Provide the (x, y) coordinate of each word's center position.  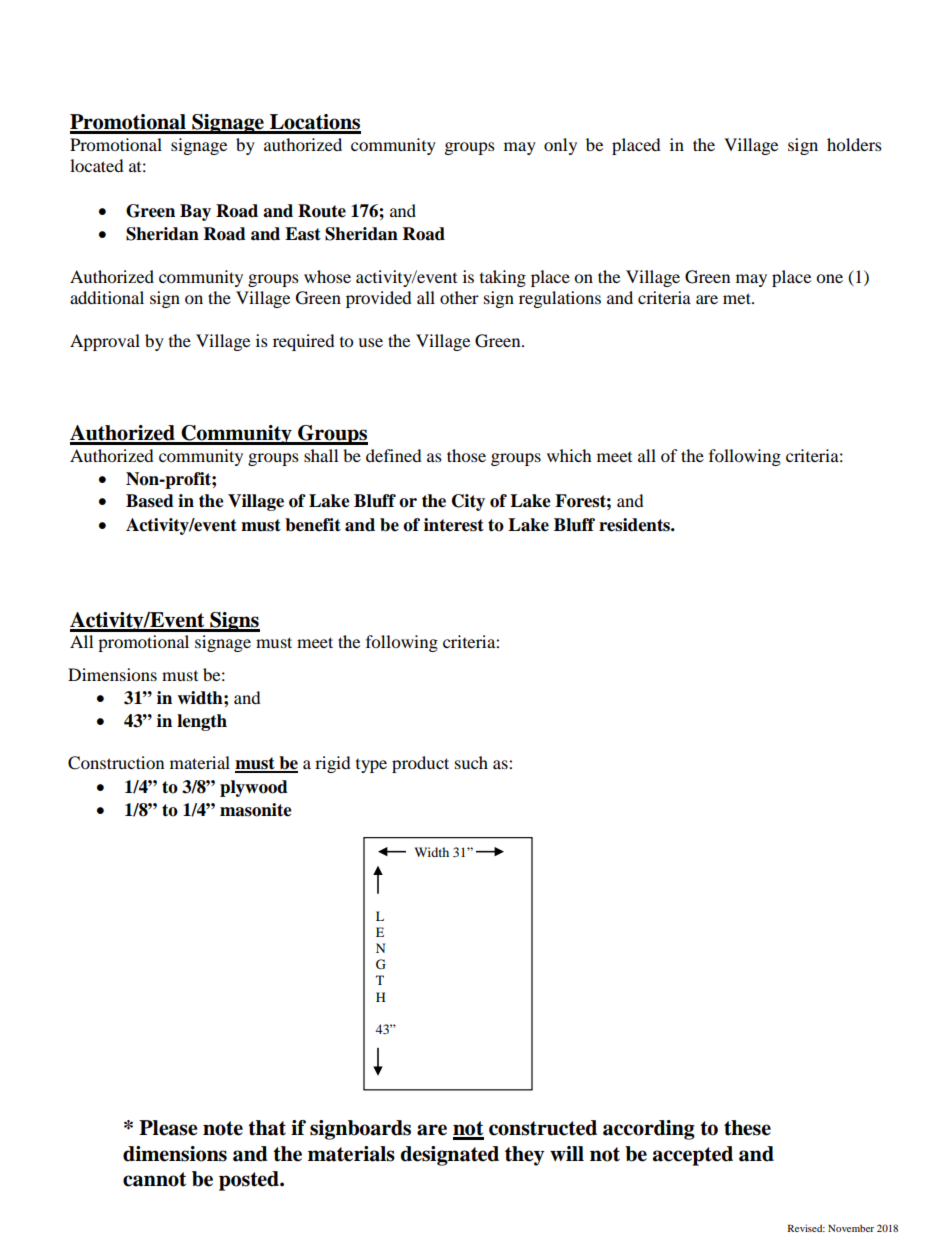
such (471, 762)
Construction (116, 763)
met (738, 298)
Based (150, 501)
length (202, 722)
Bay (195, 212)
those (466, 455)
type (371, 766)
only (560, 146)
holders (854, 144)
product (420, 764)
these (747, 1128)
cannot (154, 1179)
